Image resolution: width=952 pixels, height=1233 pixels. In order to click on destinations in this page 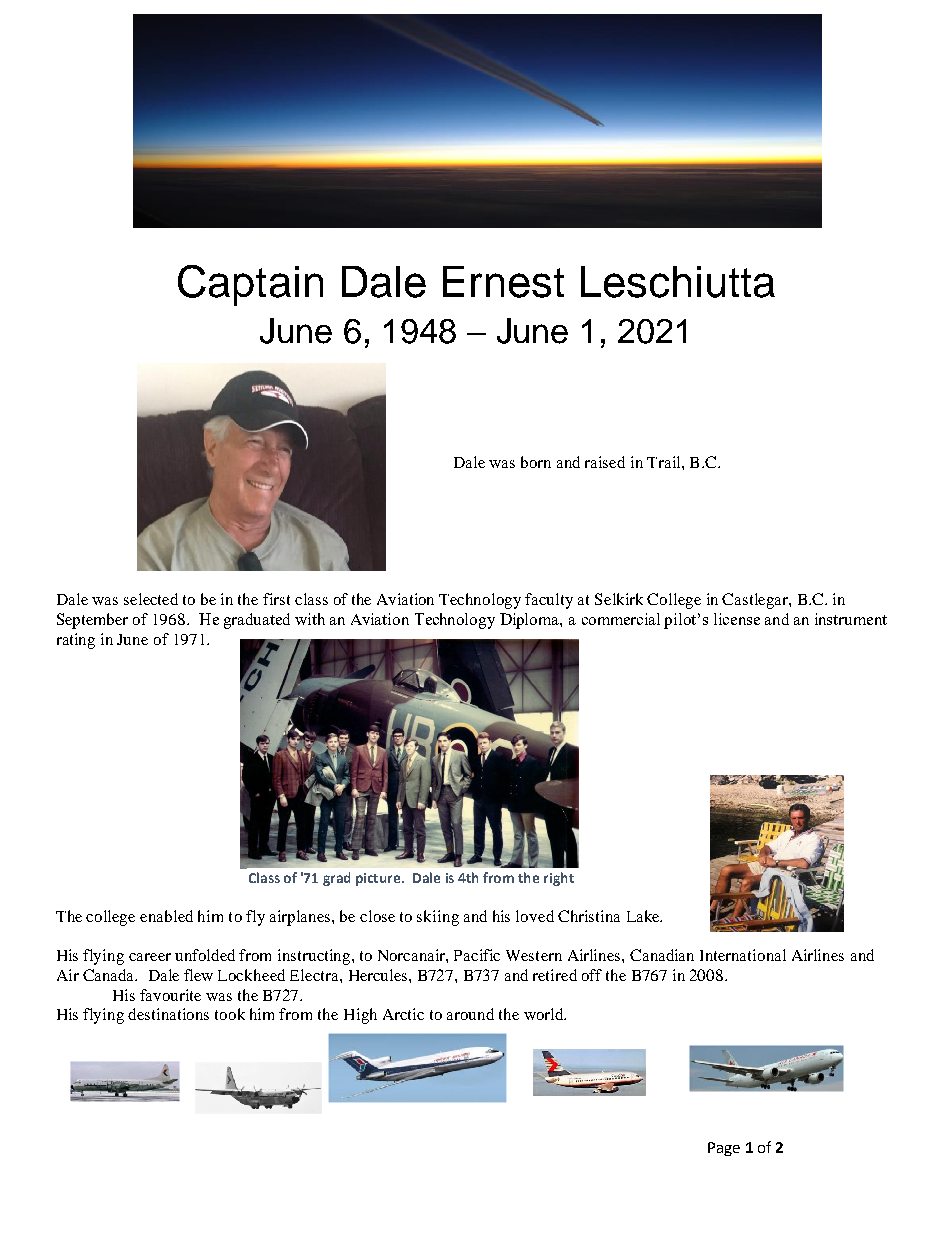, I will do `click(168, 1014)`.
